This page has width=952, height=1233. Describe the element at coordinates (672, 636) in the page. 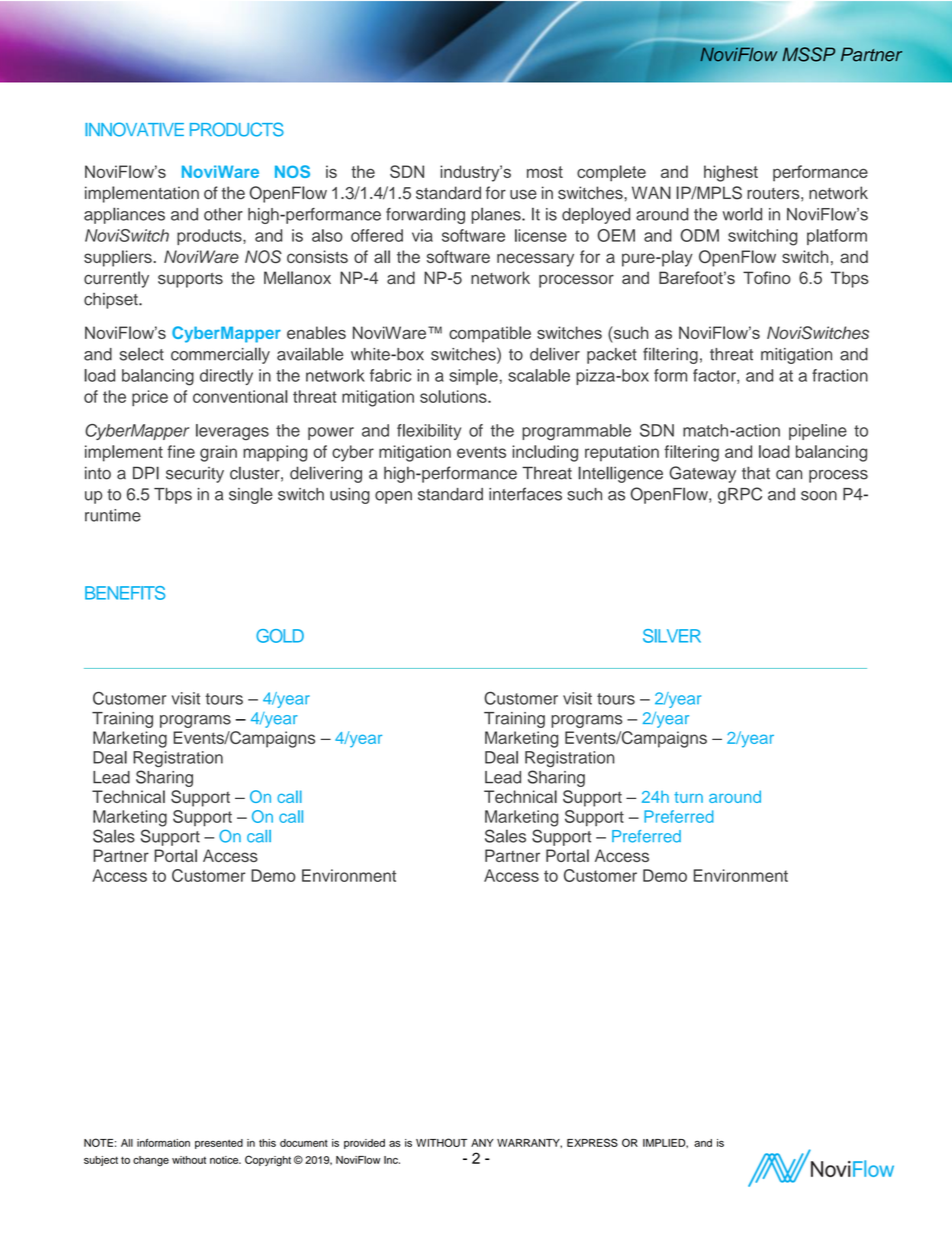

I see `SILVER` at that location.
